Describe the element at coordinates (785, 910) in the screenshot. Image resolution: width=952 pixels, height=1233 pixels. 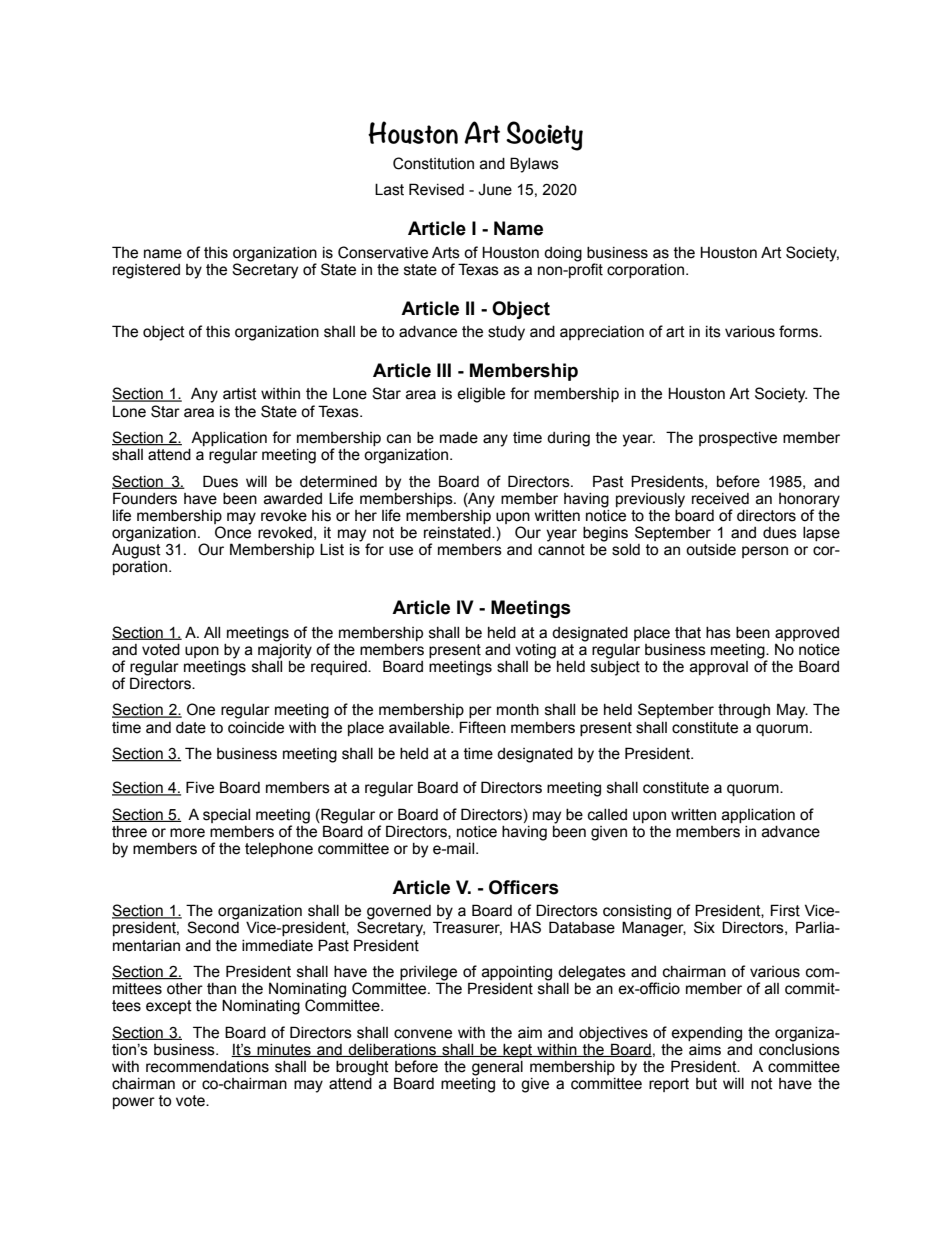
I see `First` at that location.
